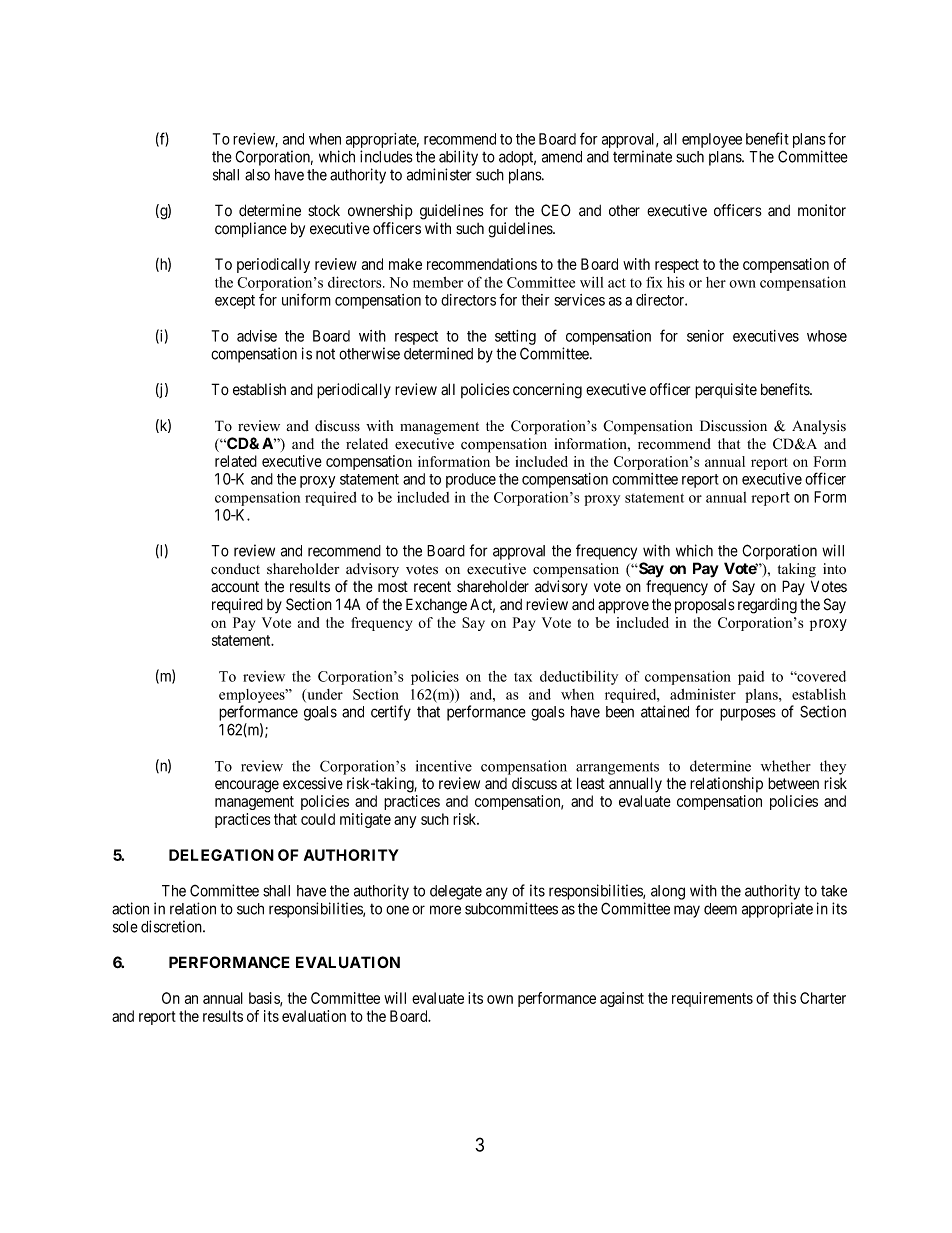  I want to click on this, so click(784, 998).
